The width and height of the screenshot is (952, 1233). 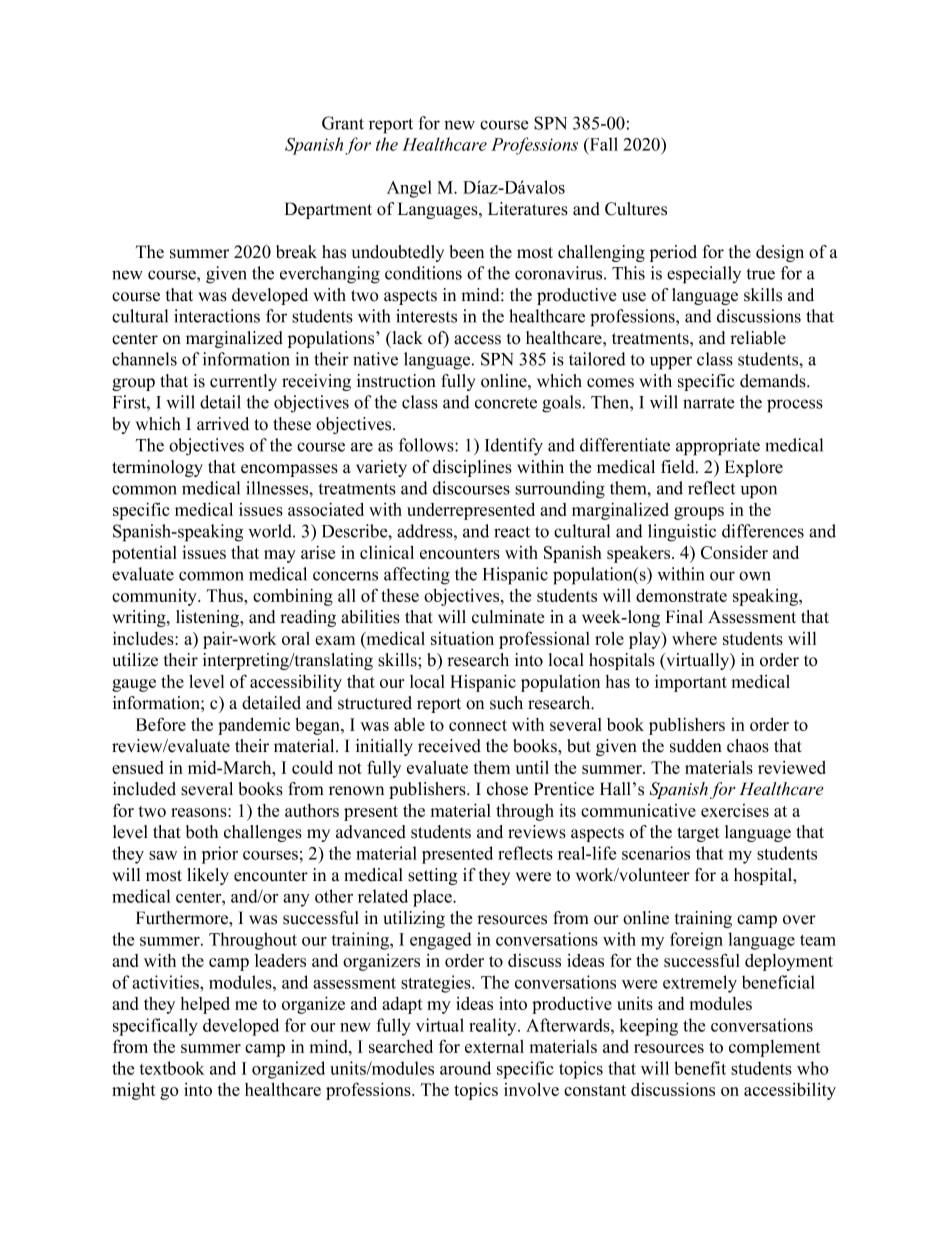 I want to click on interactions, so click(x=217, y=316).
